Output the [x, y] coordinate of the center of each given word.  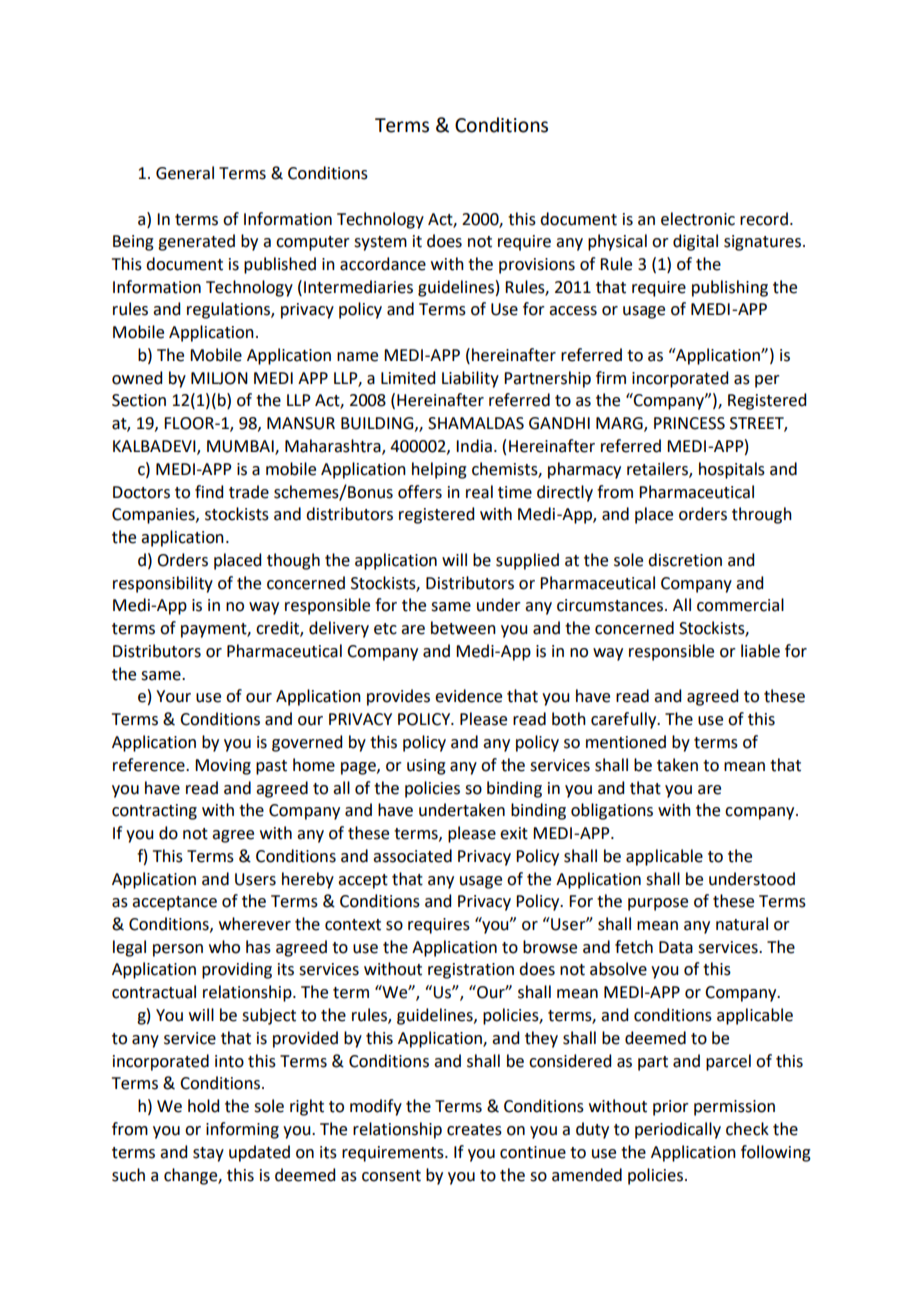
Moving [223, 767]
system [380, 243]
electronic [698, 219]
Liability [470, 379]
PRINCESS [689, 423]
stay [208, 1154]
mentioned [626, 742]
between [463, 628]
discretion [685, 560]
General [185, 173]
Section [139, 400]
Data [676, 947]
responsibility [163, 584]
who [224, 947]
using [426, 767]
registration [471, 971]
